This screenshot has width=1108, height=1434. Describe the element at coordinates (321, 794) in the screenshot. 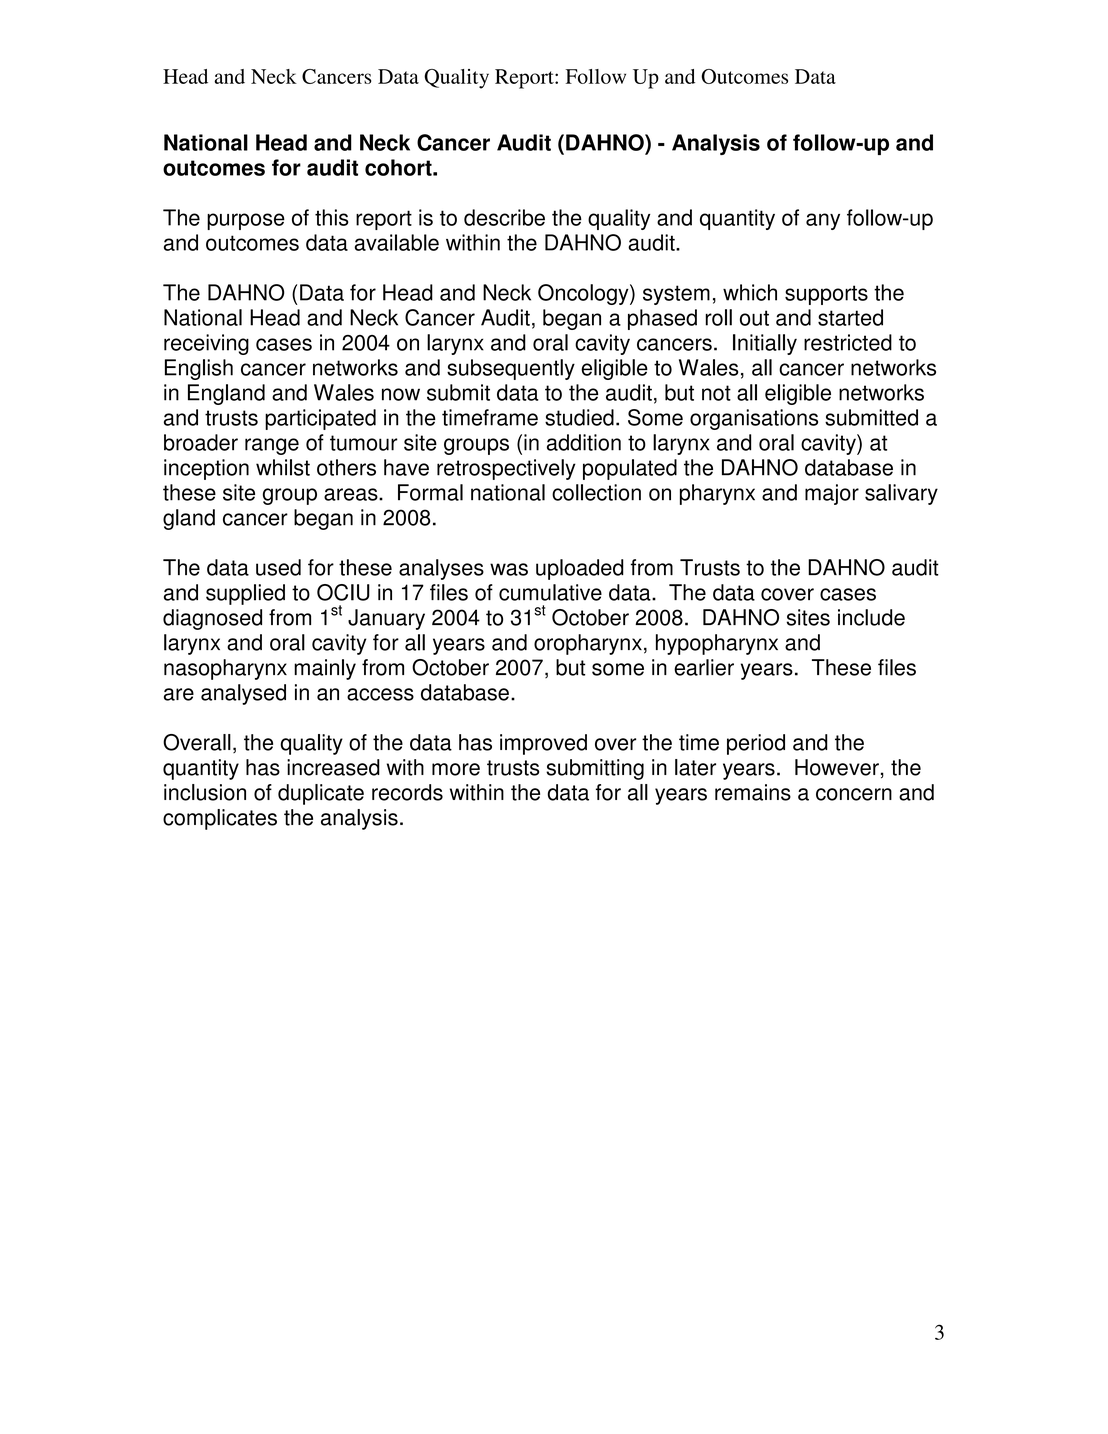

I see `duplicate` at that location.
